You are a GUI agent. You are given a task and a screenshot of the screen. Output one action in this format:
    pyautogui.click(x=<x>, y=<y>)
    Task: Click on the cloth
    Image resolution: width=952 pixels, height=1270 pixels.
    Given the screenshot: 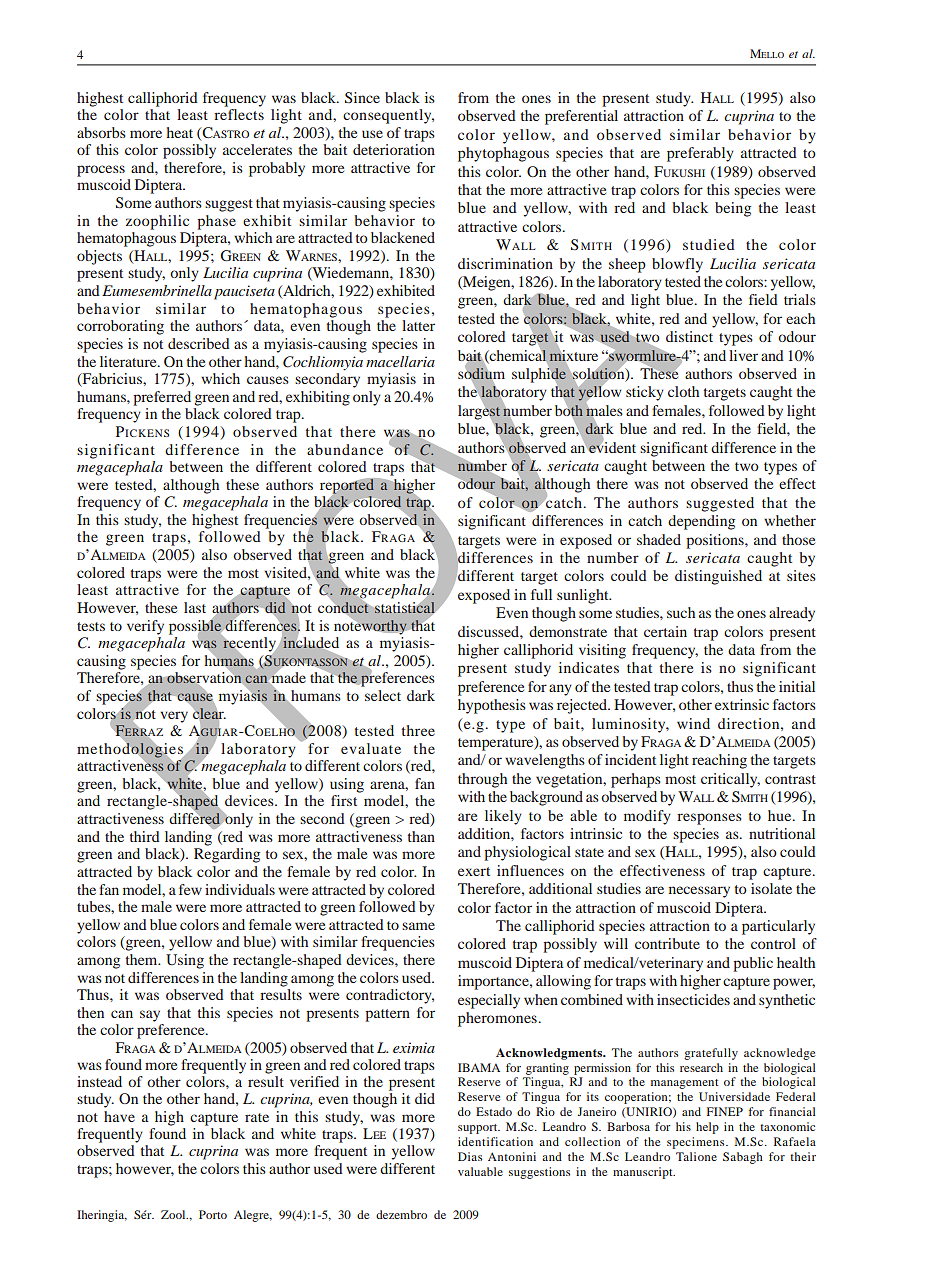 What is the action you would take?
    pyautogui.click(x=683, y=391)
